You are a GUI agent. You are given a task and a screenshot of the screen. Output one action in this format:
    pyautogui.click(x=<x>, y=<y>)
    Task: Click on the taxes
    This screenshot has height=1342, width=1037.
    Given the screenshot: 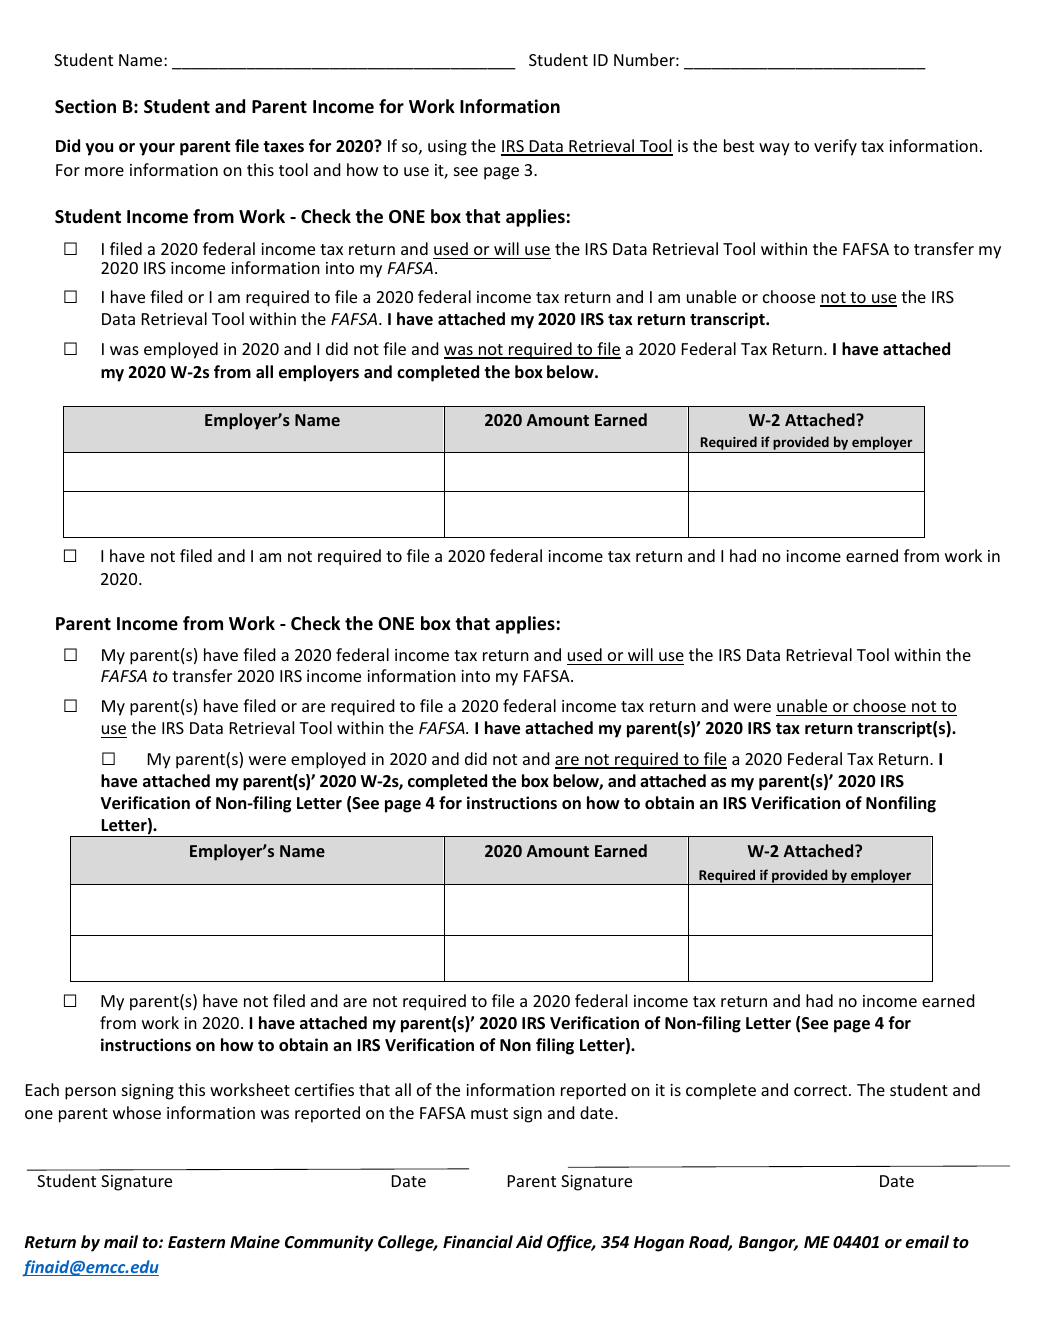 What is the action you would take?
    pyautogui.click(x=283, y=147)
